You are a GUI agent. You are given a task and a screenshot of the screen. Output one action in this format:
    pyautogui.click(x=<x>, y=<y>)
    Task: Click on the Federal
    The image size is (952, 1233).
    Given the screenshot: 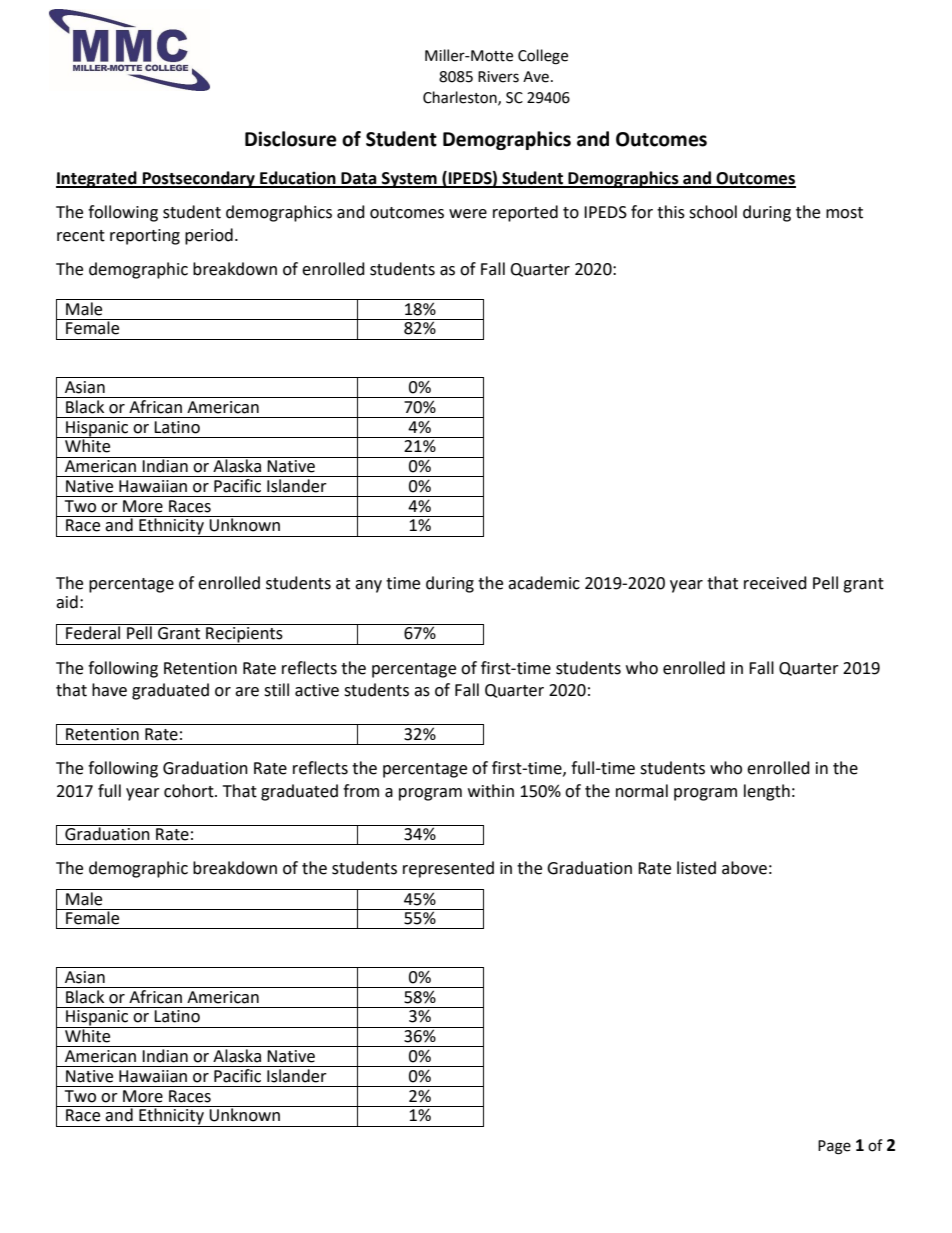 What is the action you would take?
    pyautogui.click(x=93, y=632)
